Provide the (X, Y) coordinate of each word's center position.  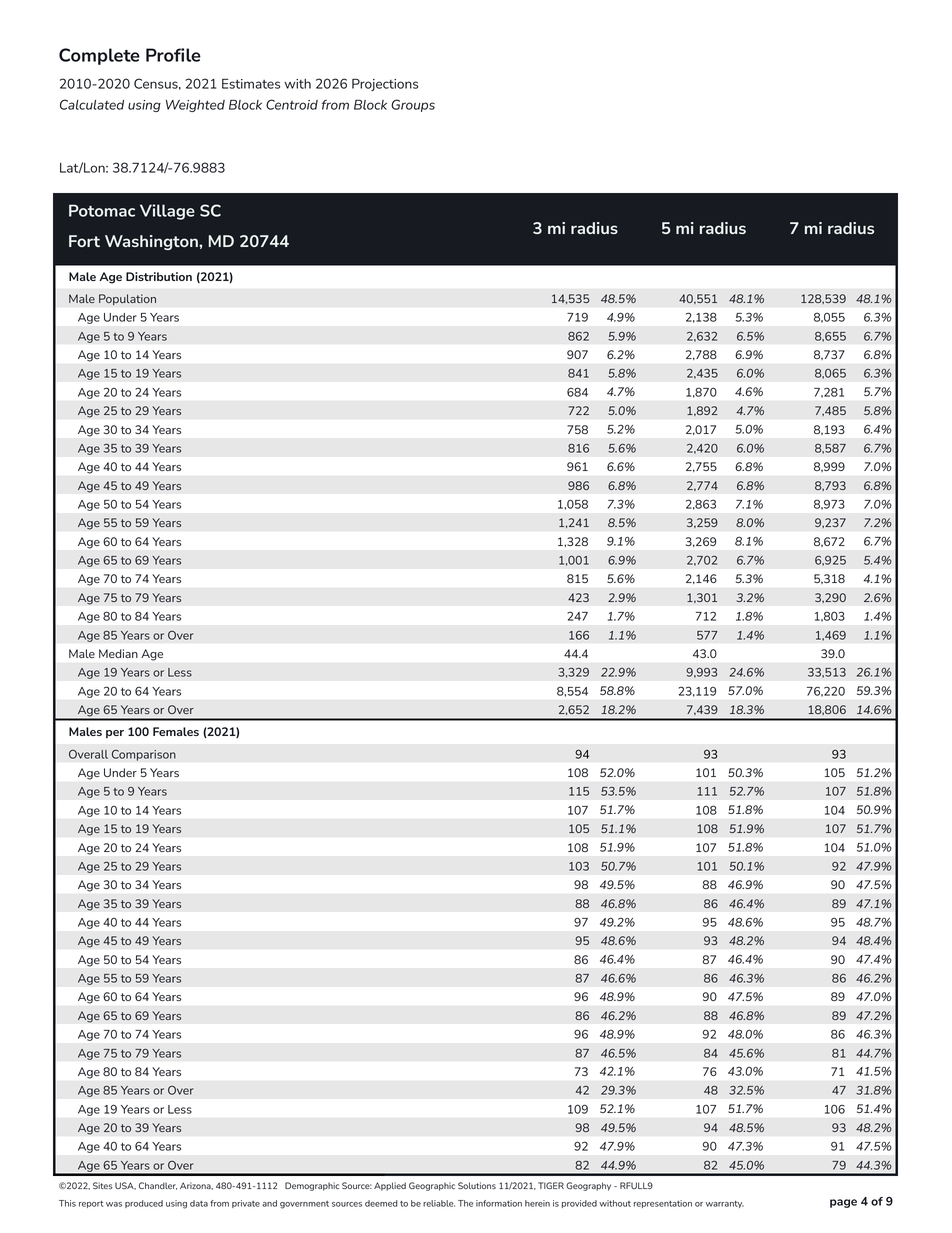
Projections (385, 84)
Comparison (144, 755)
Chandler (158, 1186)
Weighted (195, 106)
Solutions (477, 1185)
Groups (413, 105)
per (115, 734)
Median (118, 653)
